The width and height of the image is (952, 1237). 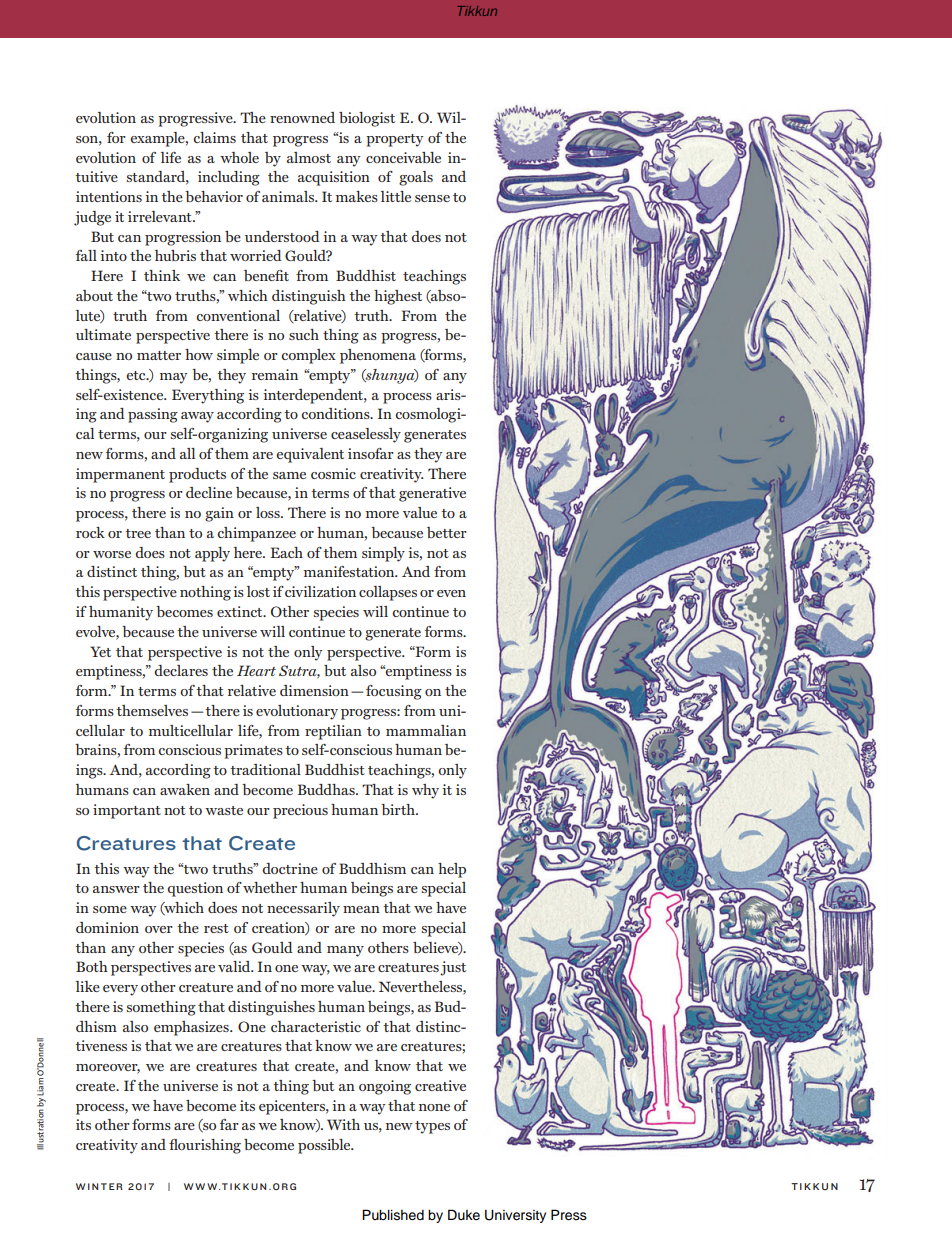 What do you see at coordinates (309, 157) in the image?
I see `almost` at bounding box center [309, 157].
